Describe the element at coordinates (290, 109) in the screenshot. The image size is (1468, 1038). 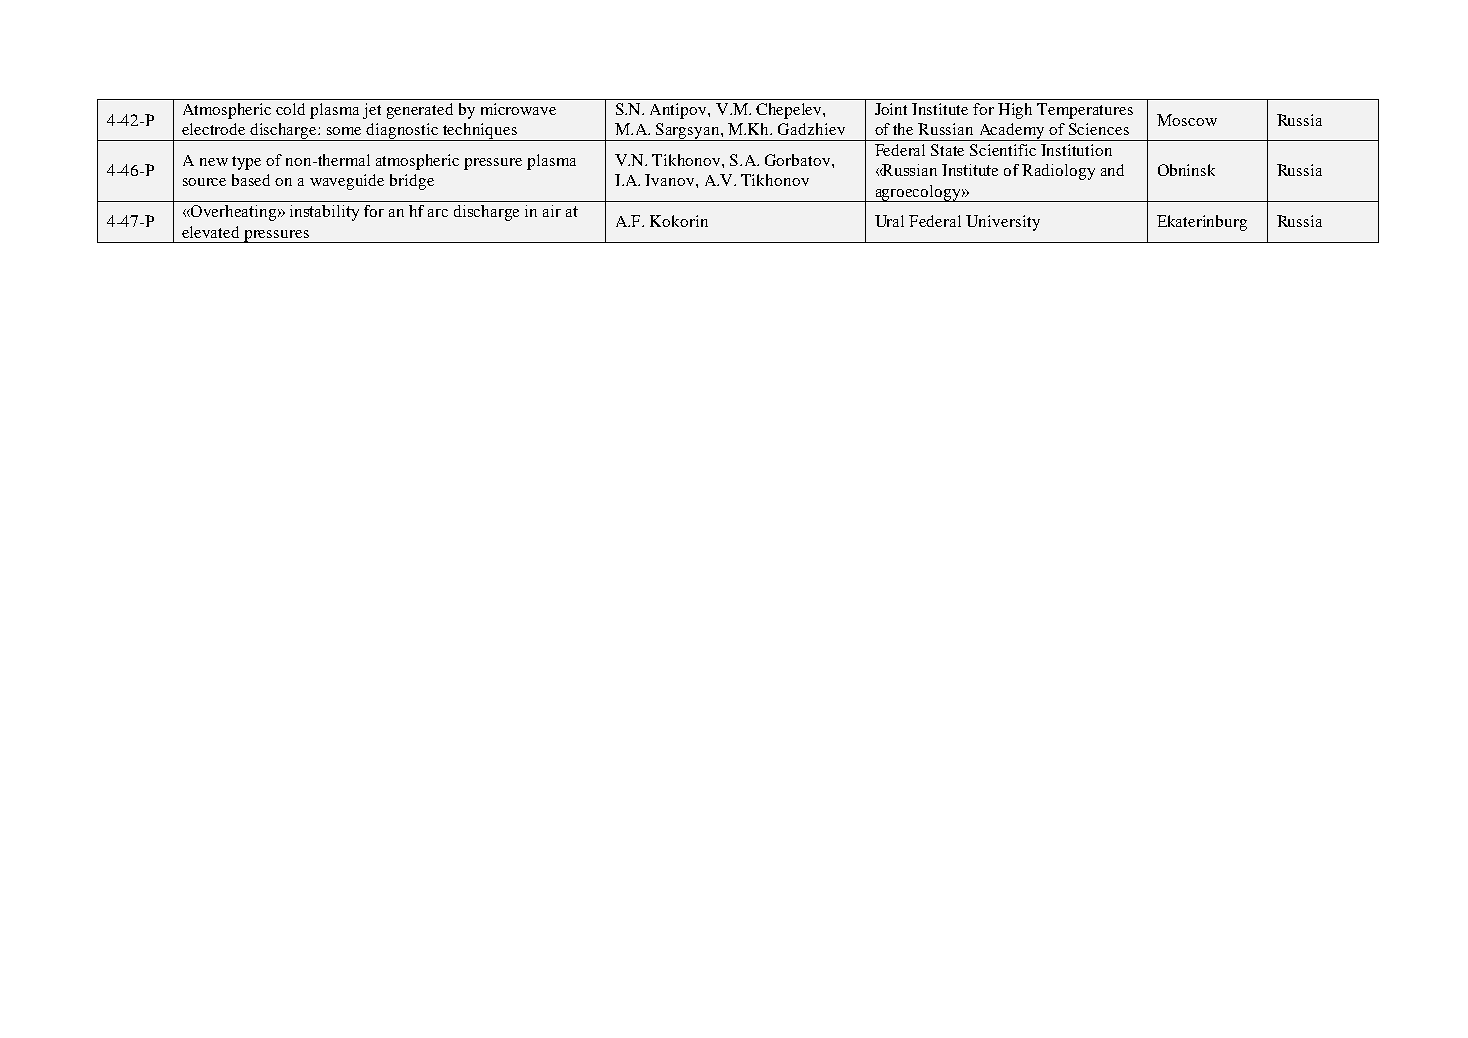
I see `cold` at that location.
